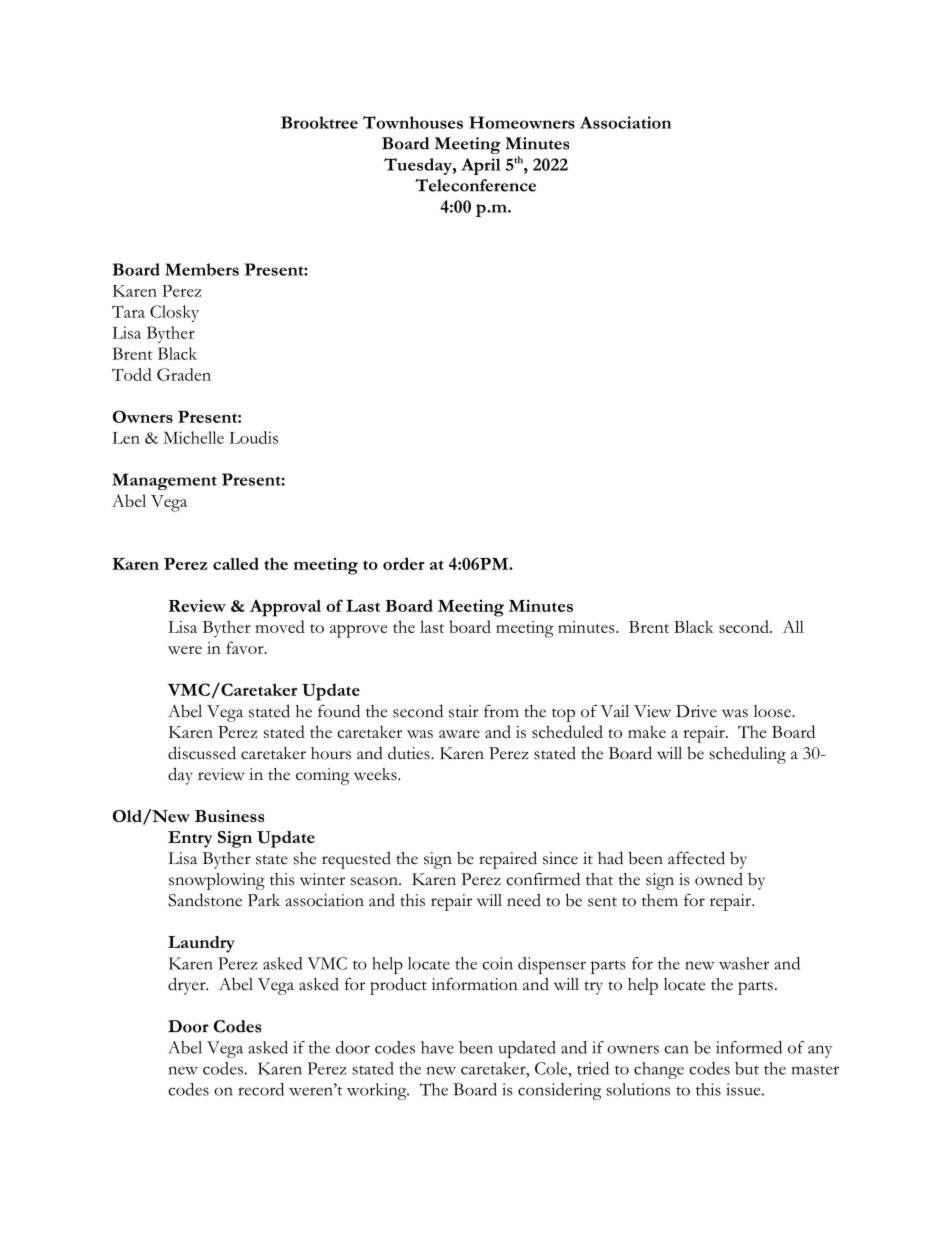 The image size is (952, 1233). Describe the element at coordinates (190, 839) in the page. I see `Entry` at that location.
